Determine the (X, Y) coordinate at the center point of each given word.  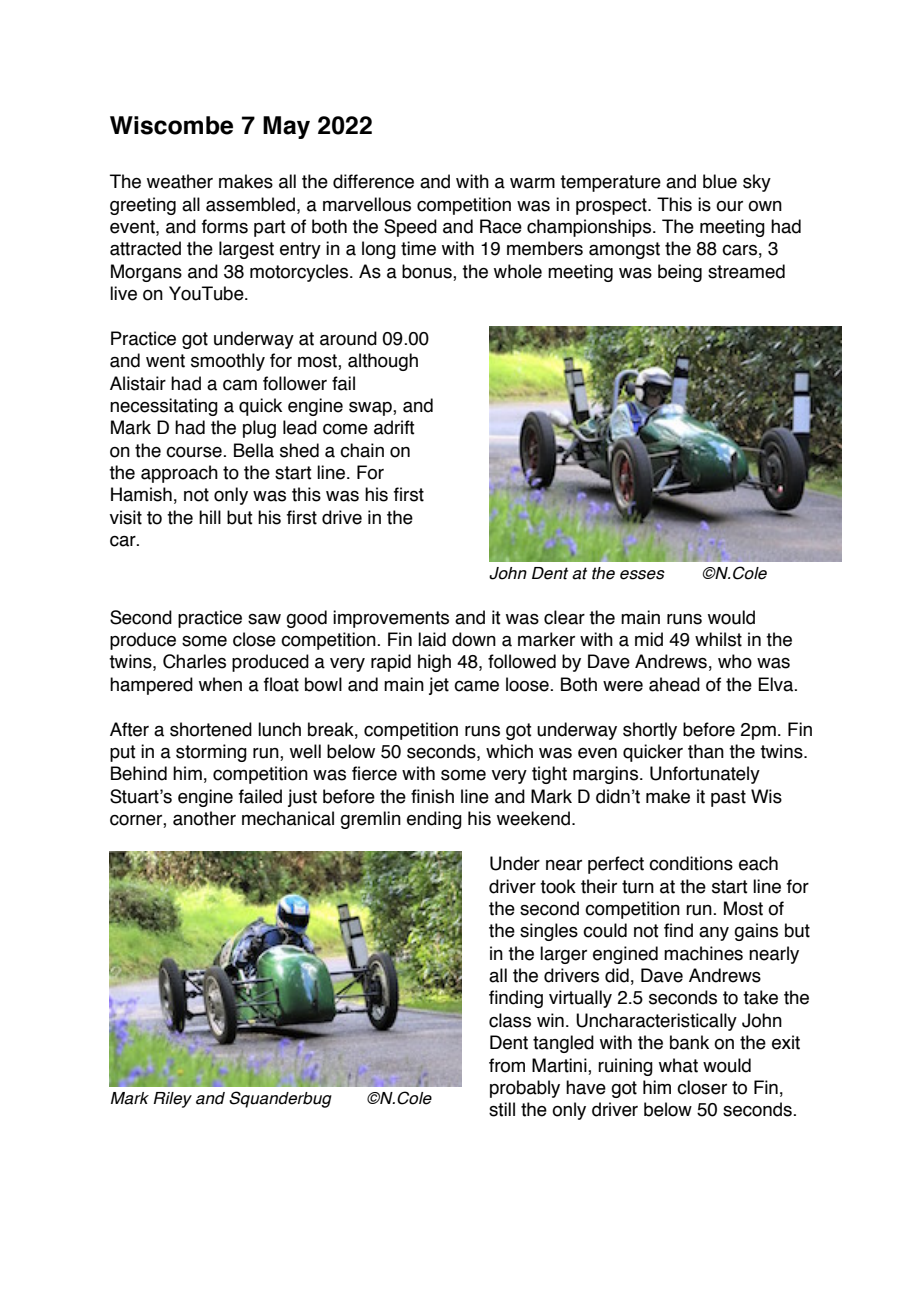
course (195, 452)
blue (720, 181)
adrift (394, 427)
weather (180, 181)
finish (432, 796)
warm (532, 183)
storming (211, 753)
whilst (718, 639)
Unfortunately (705, 775)
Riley (172, 1100)
